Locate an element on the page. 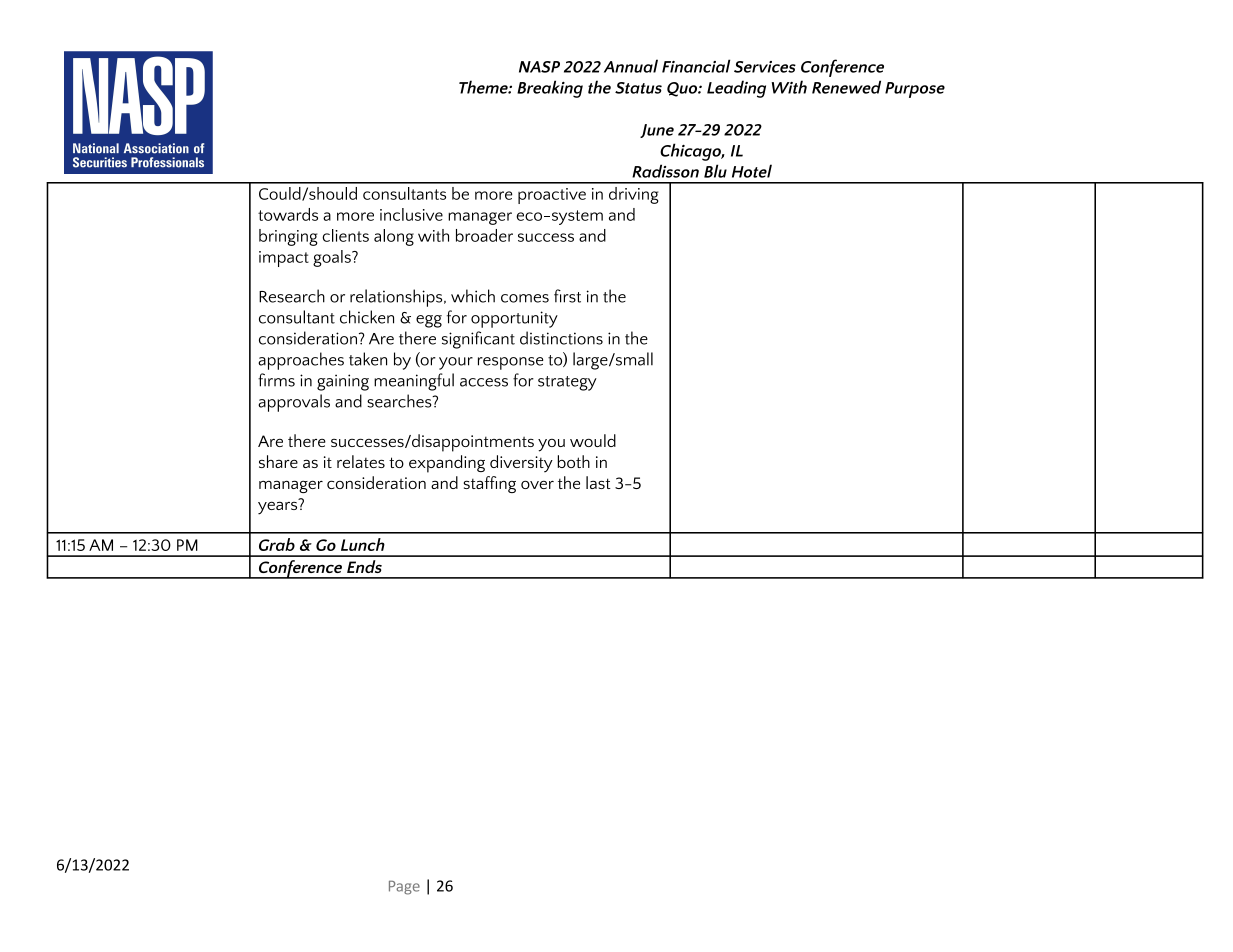  Breaking is located at coordinates (550, 89).
